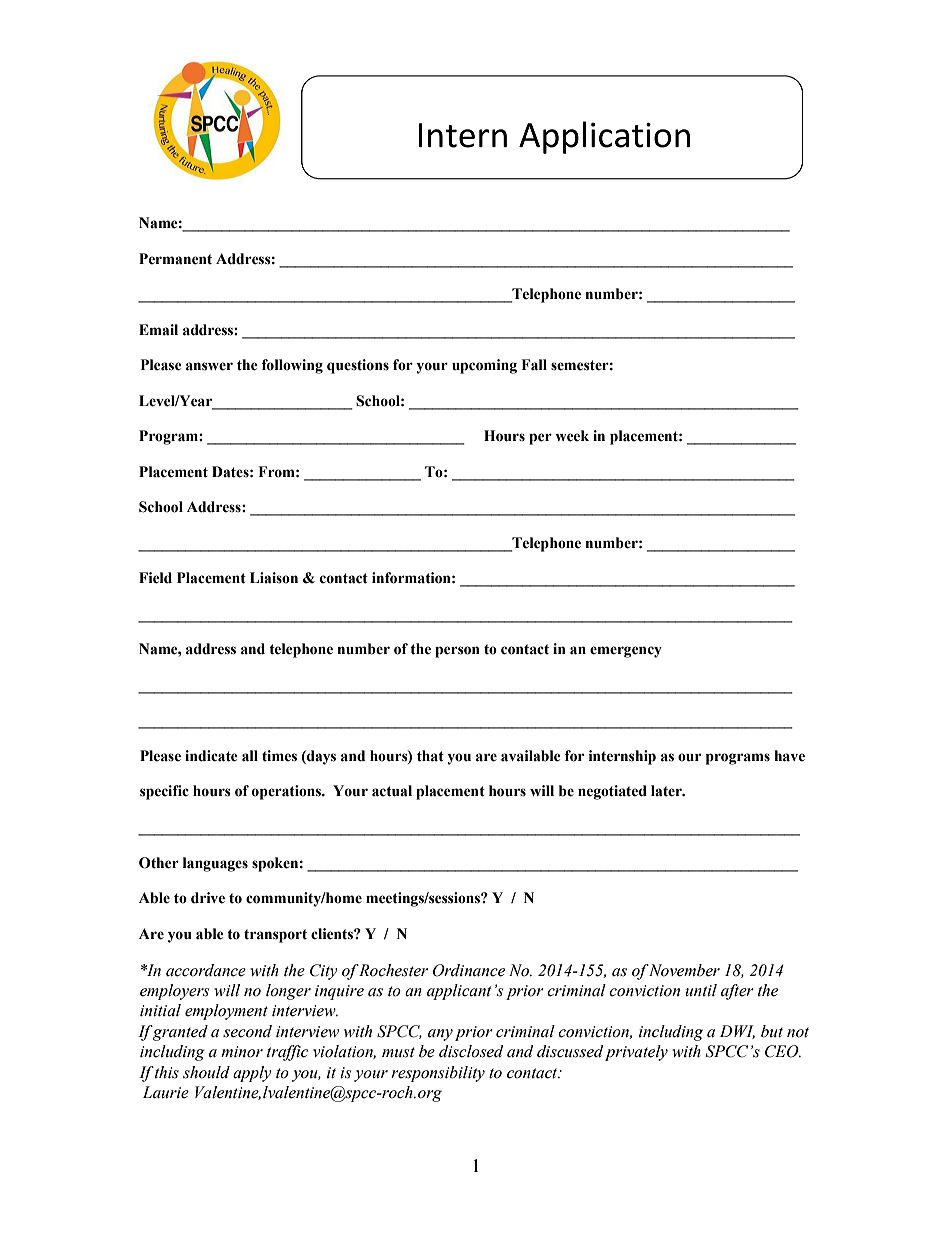 This document has width=952, height=1233. What do you see at coordinates (392, 791) in the document?
I see `actual` at bounding box center [392, 791].
